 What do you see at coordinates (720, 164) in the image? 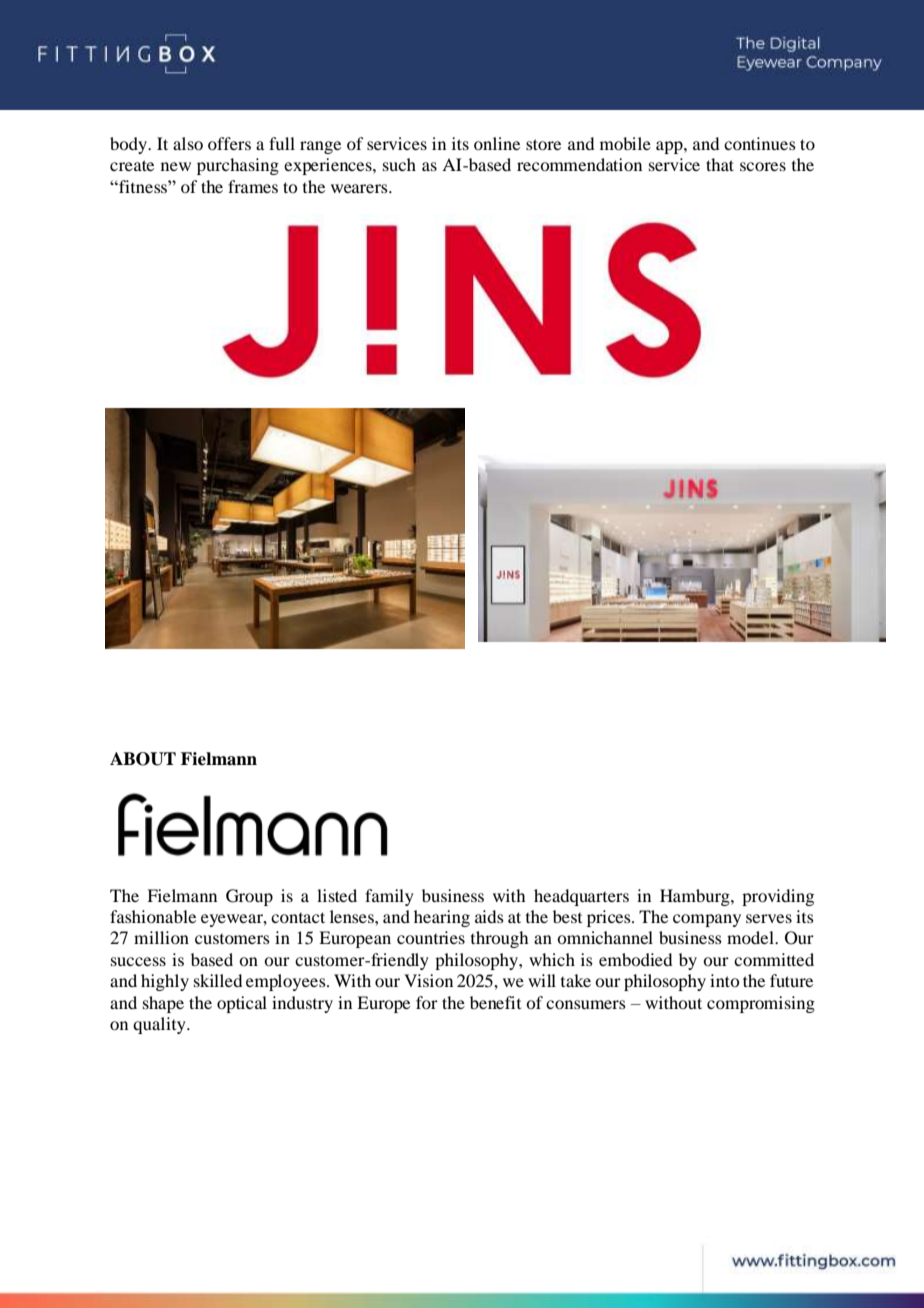
I see `that` at bounding box center [720, 164].
